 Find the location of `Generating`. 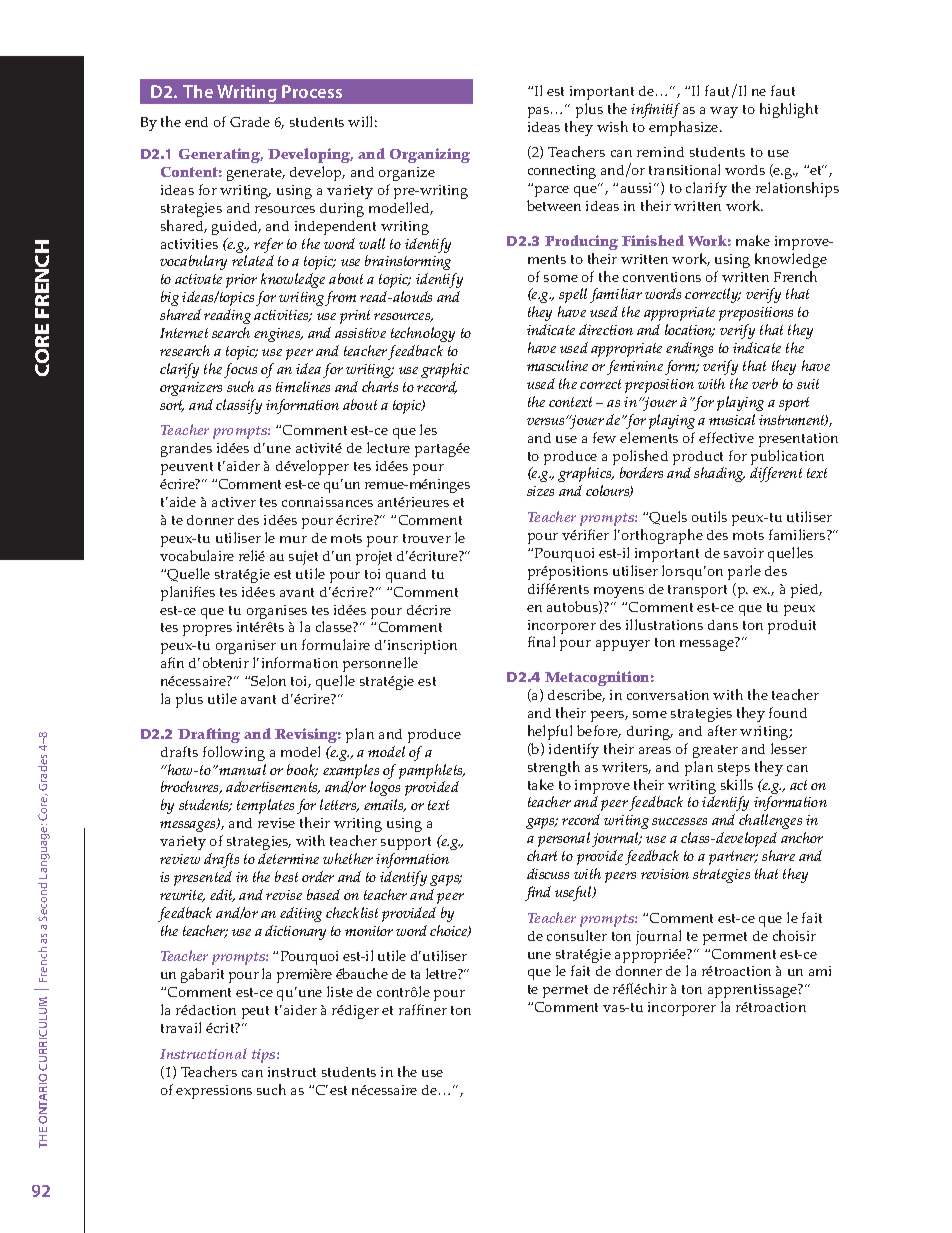

Generating is located at coordinates (221, 155).
